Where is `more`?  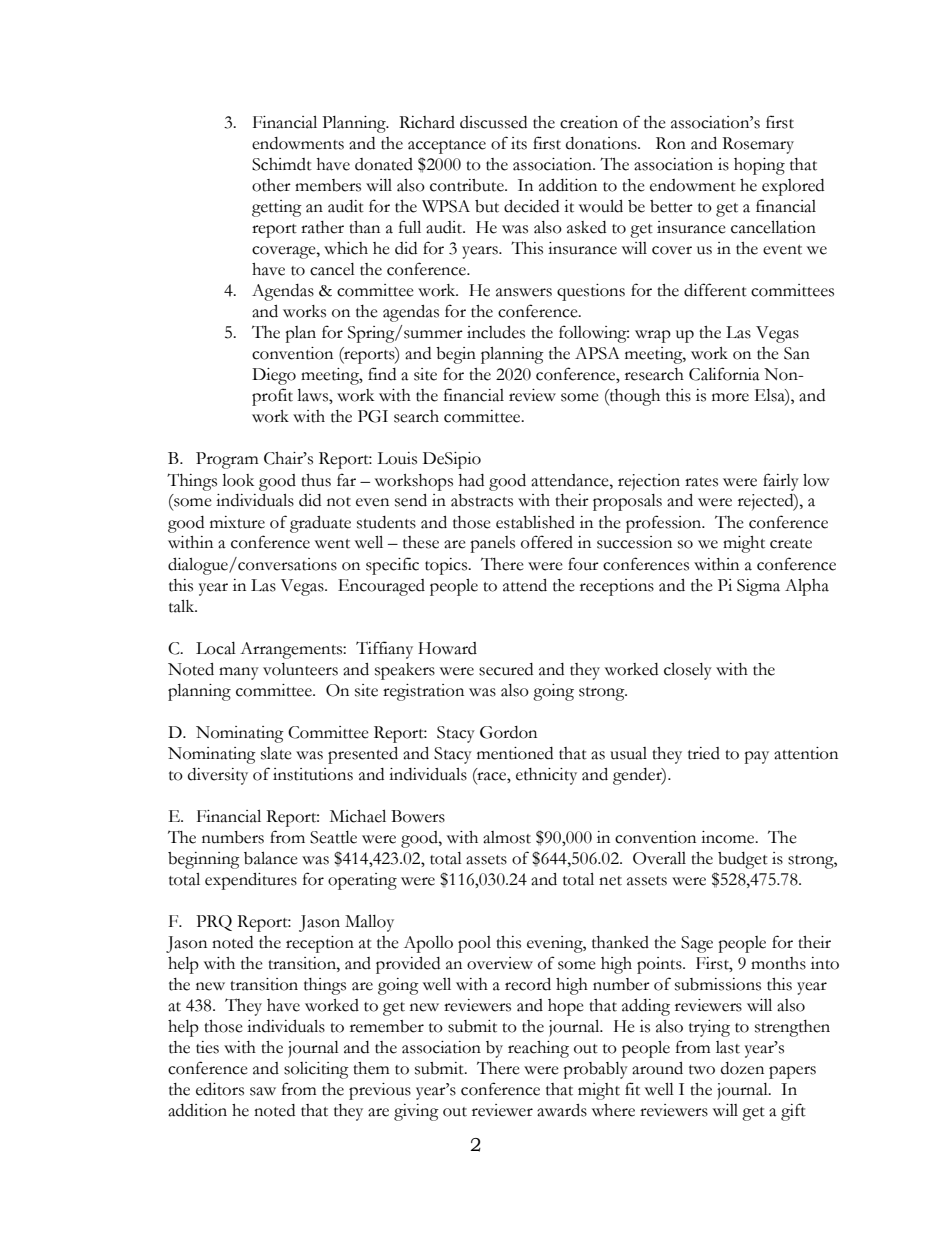
more is located at coordinates (730, 397).
